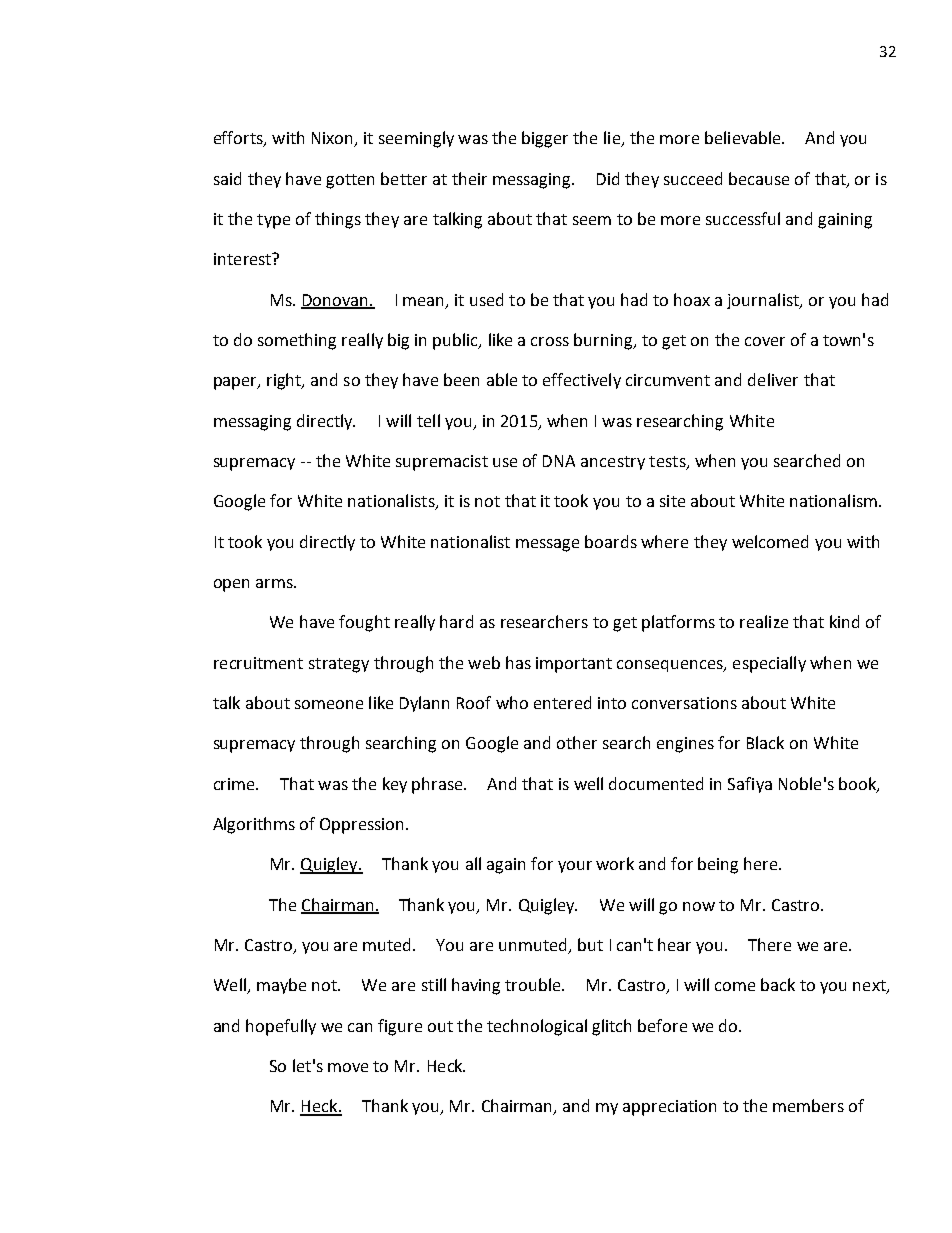 The width and height of the screenshot is (952, 1233). I want to click on right, so click(285, 381).
